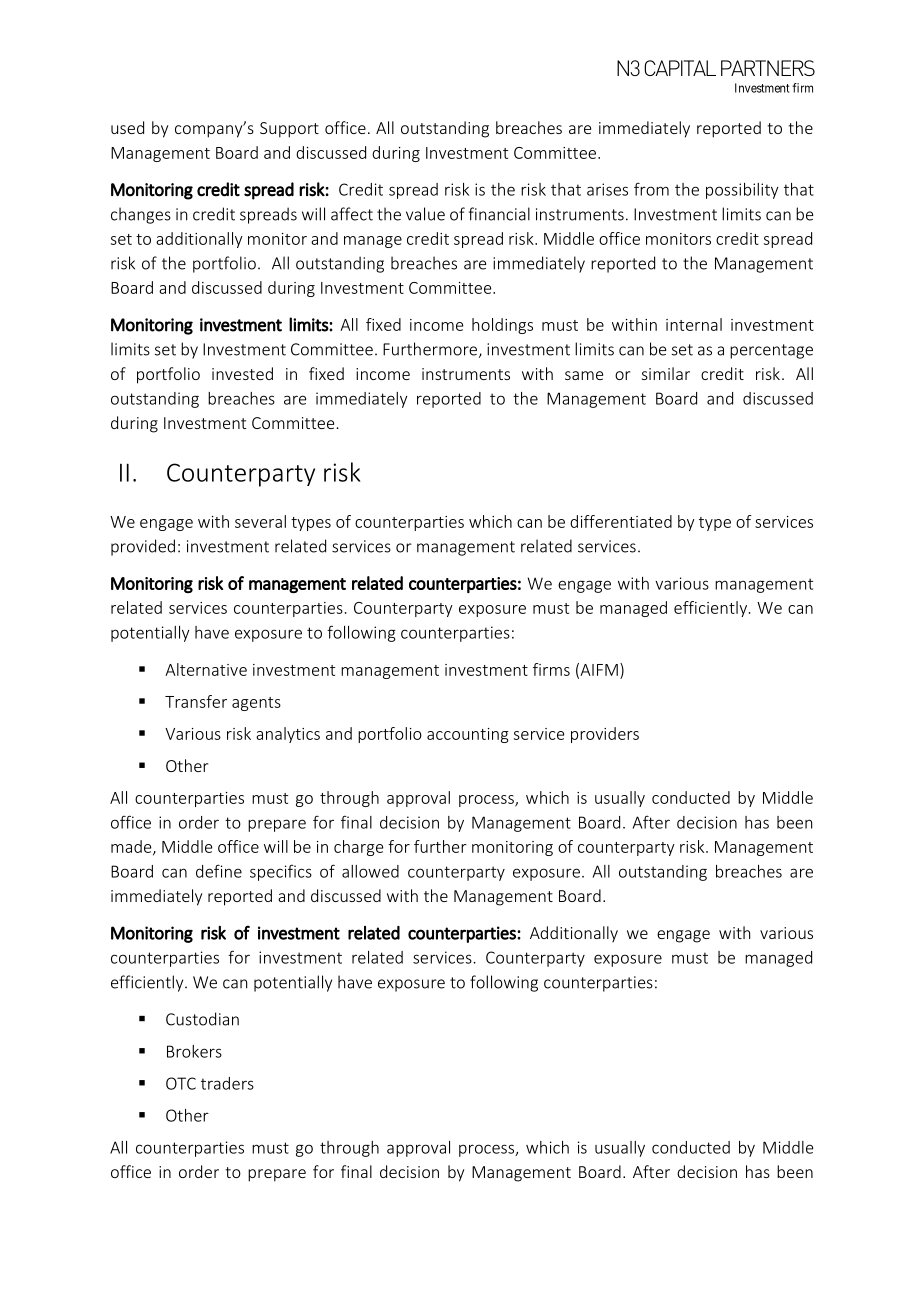 Image resolution: width=924 pixels, height=1308 pixels. Describe the element at coordinates (680, 68) in the document. I see `CAPITAL` at that location.
